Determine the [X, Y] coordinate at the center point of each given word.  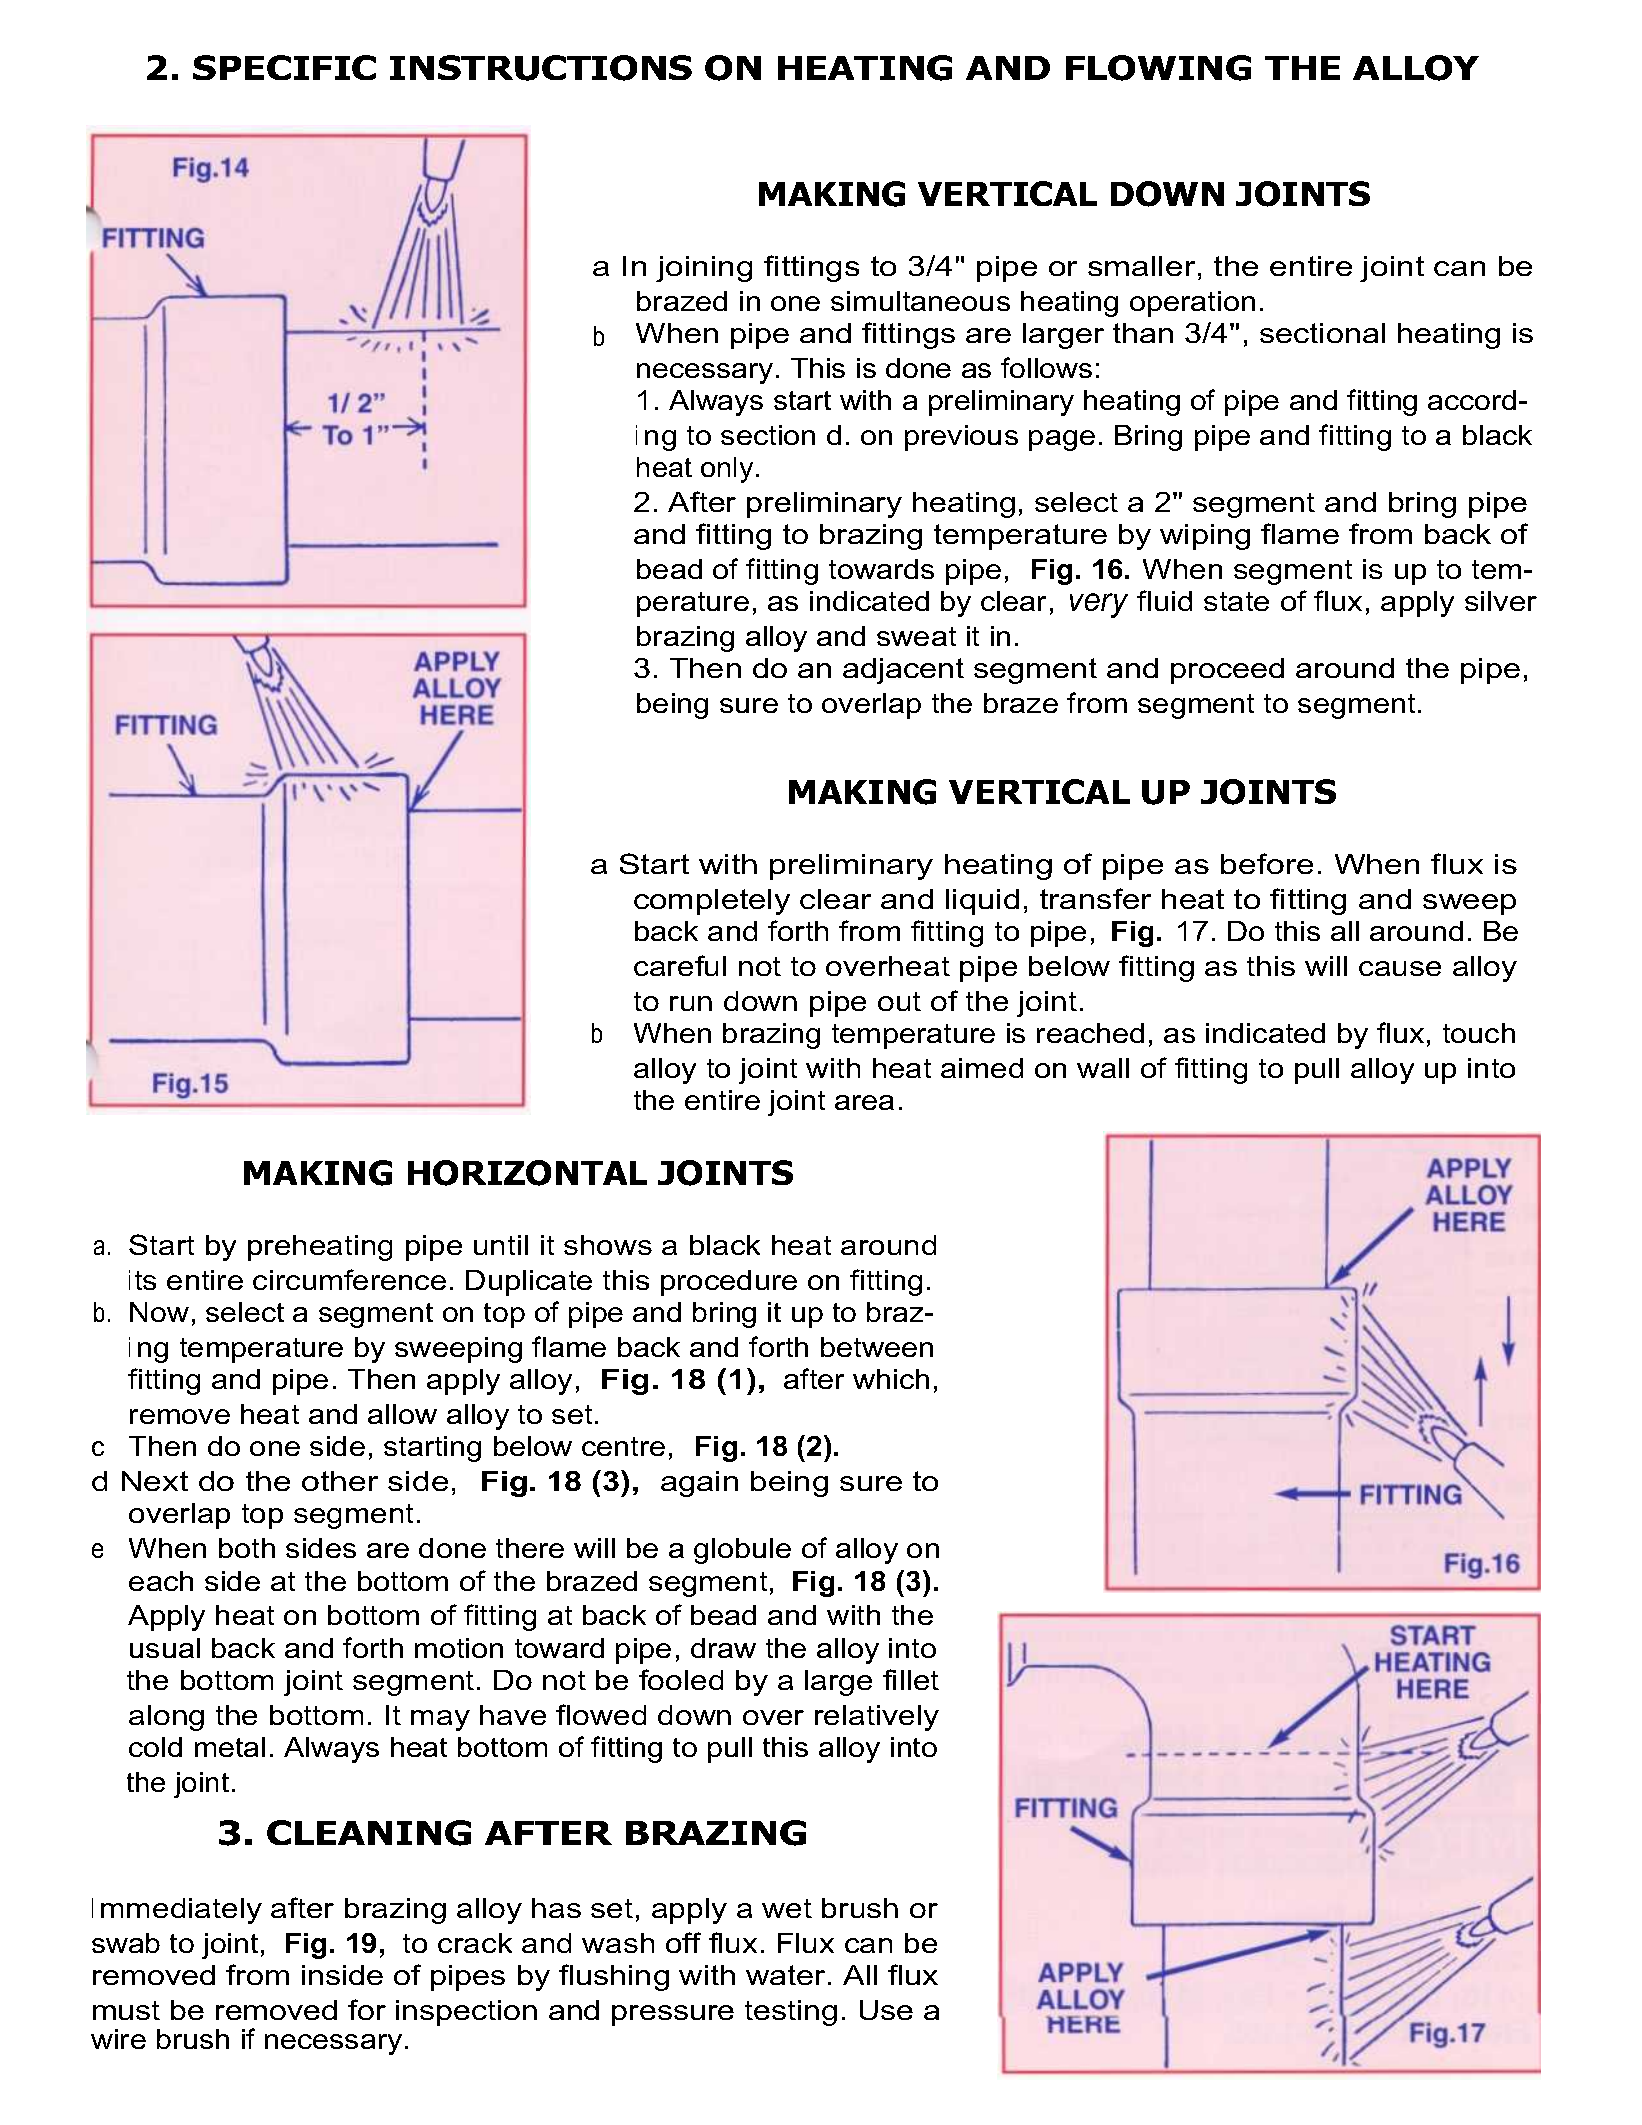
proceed [1227, 671]
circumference [349, 1279]
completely [712, 902]
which [891, 1379]
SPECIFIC [284, 67]
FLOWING [1158, 68]
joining [704, 269]
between [877, 1347]
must [126, 2010]
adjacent [903, 671]
